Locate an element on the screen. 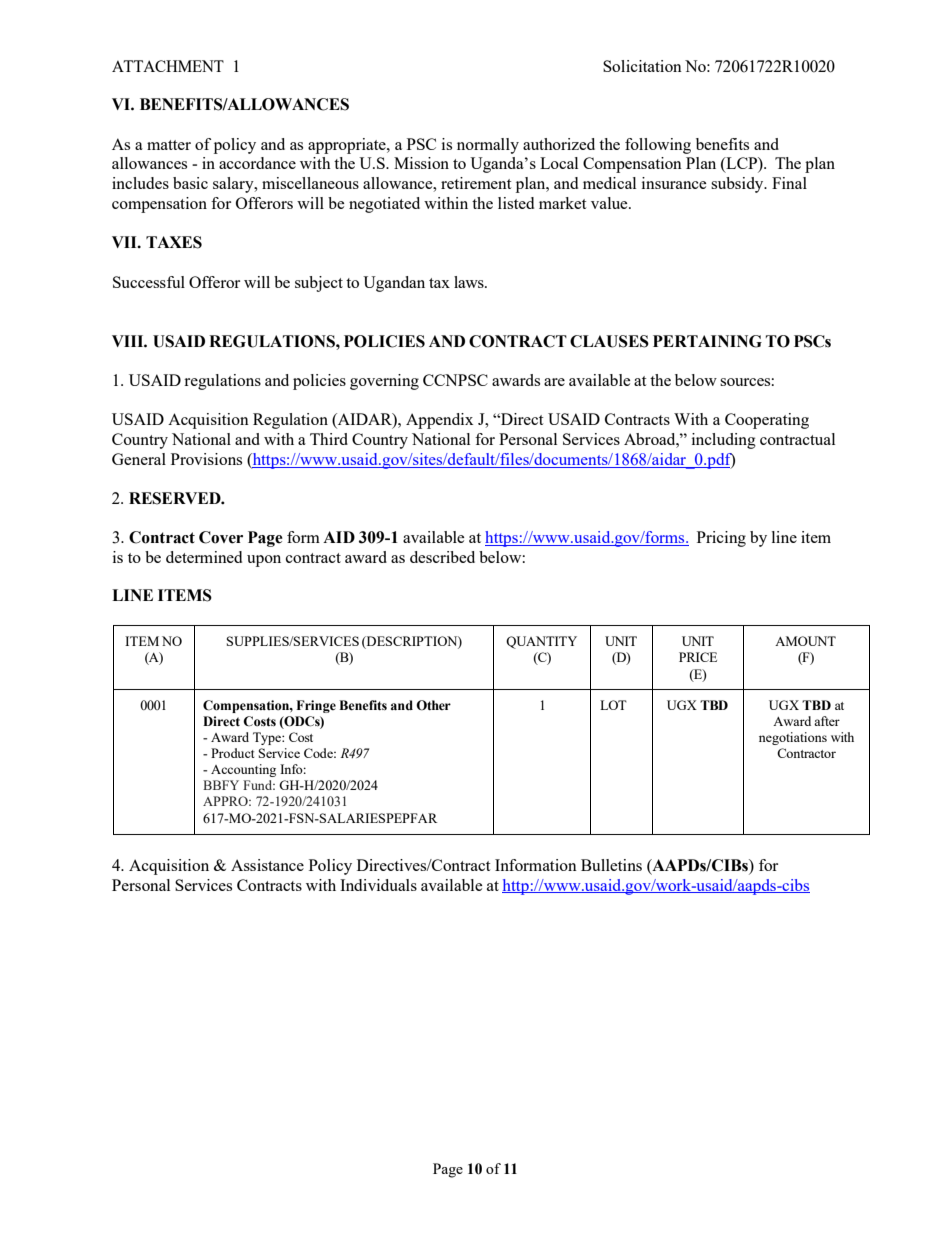 This screenshot has height=1233, width=952. QUANTITY is located at coordinates (541, 642).
